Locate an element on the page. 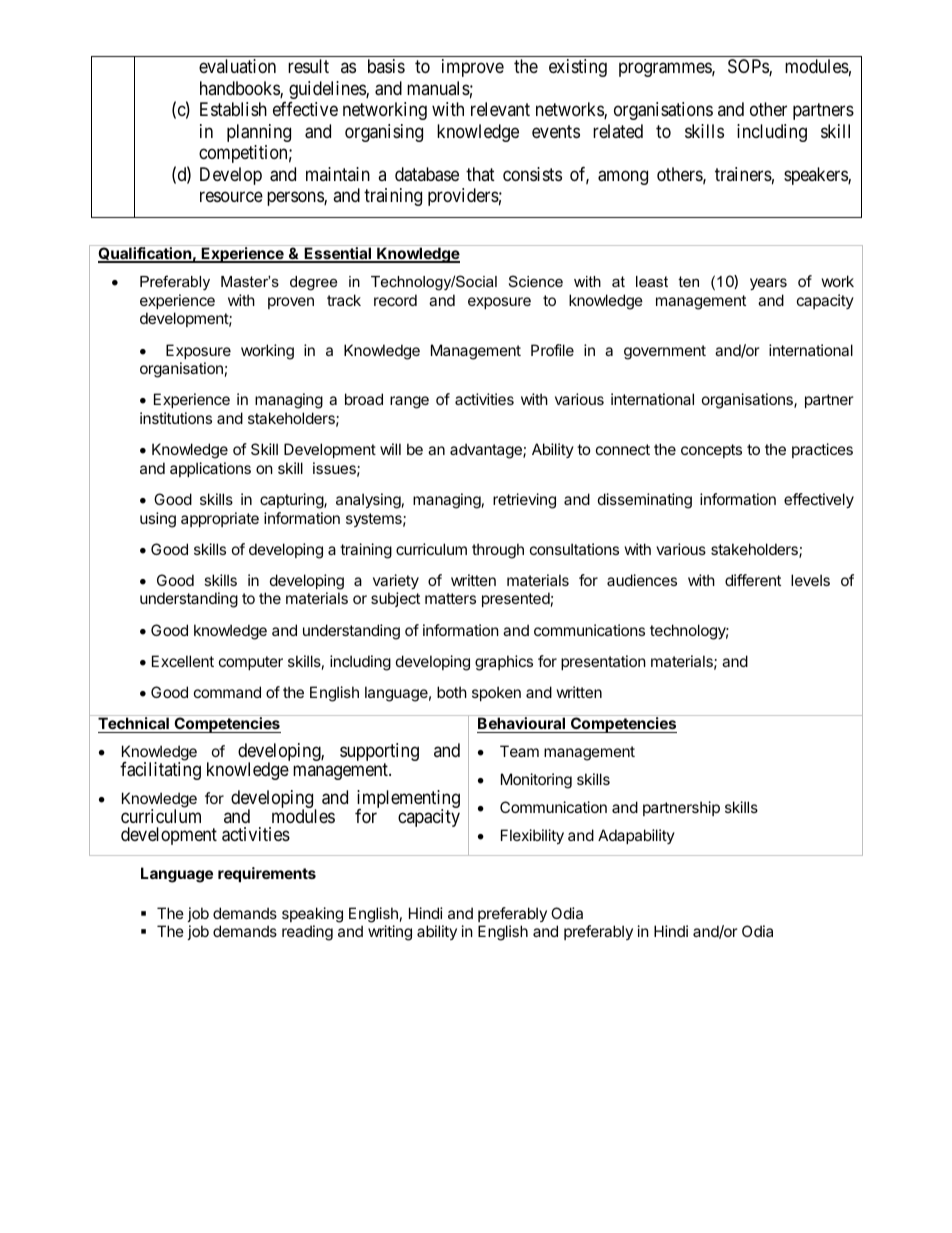 The height and width of the page is (1233, 952). Team is located at coordinates (519, 751).
